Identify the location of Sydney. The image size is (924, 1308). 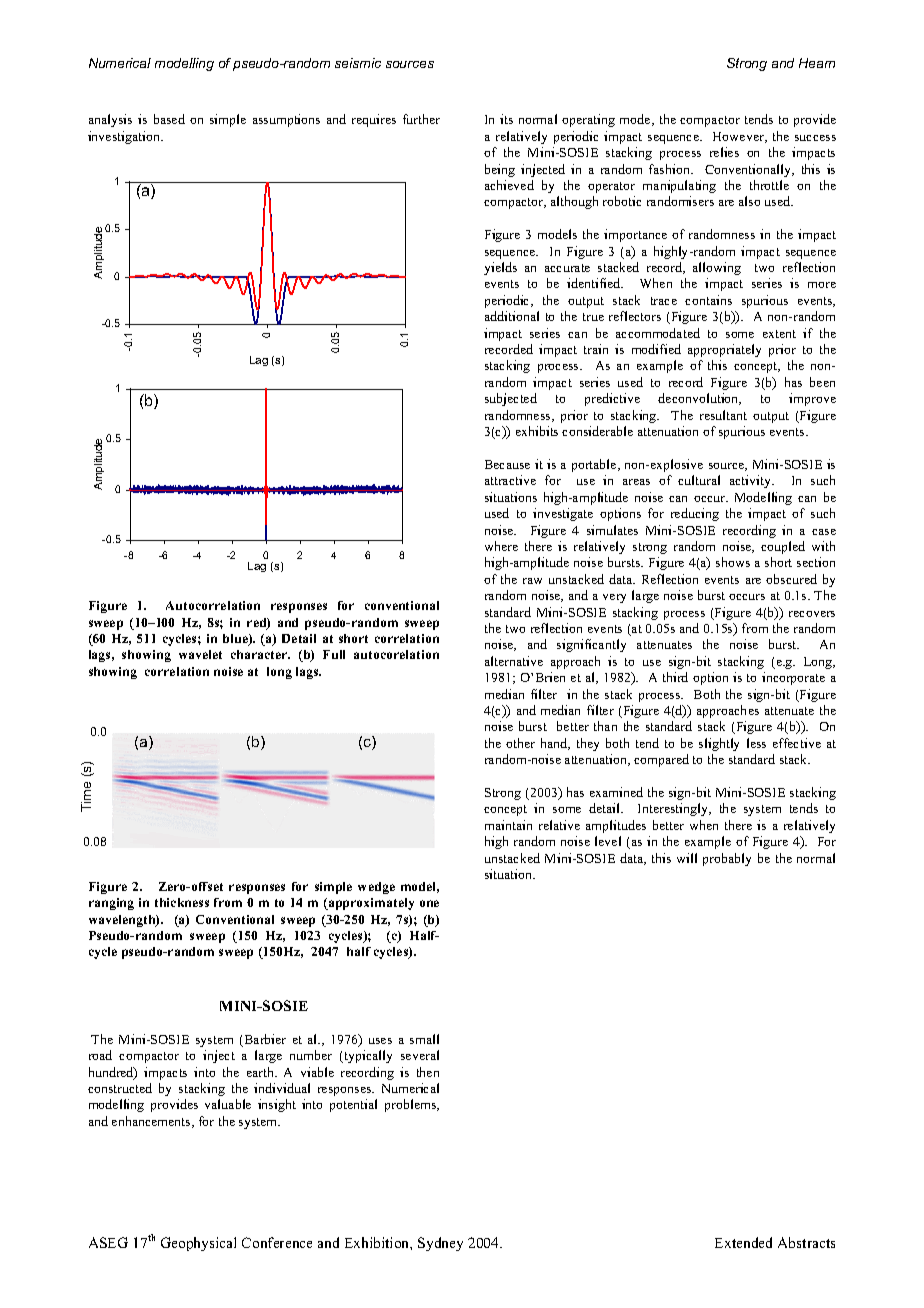
(440, 1244).
